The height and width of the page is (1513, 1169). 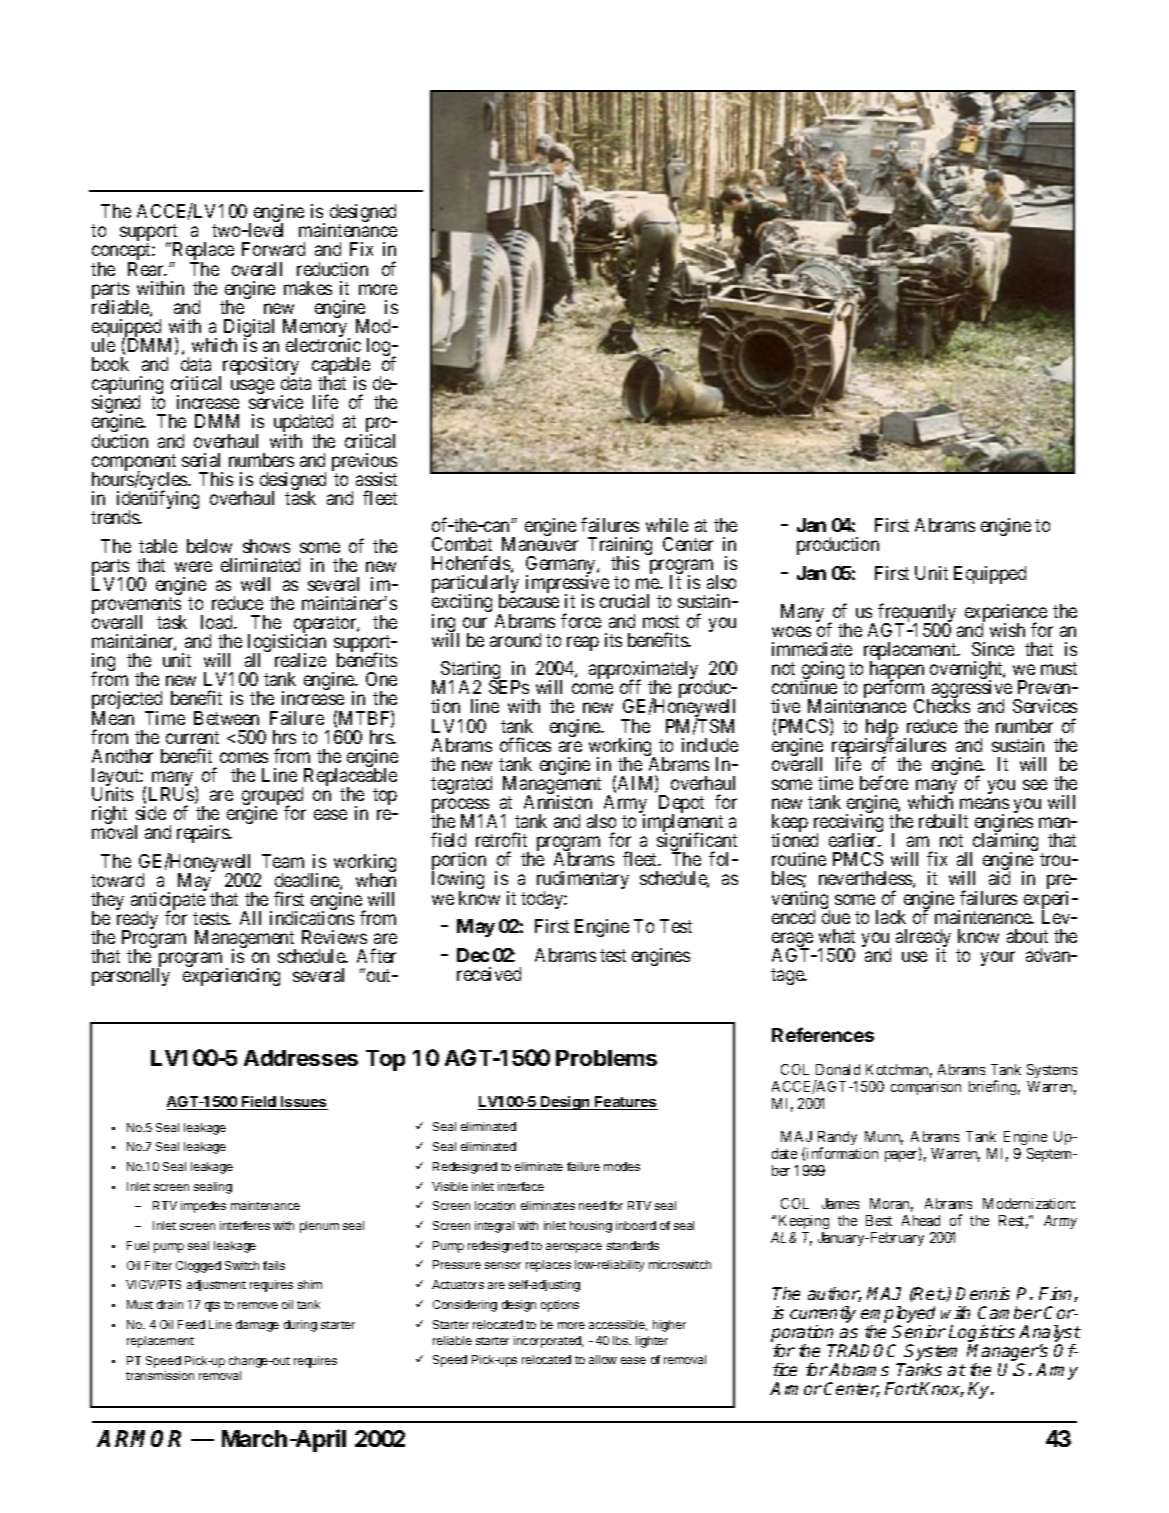 I want to click on anticipate, so click(x=168, y=902).
